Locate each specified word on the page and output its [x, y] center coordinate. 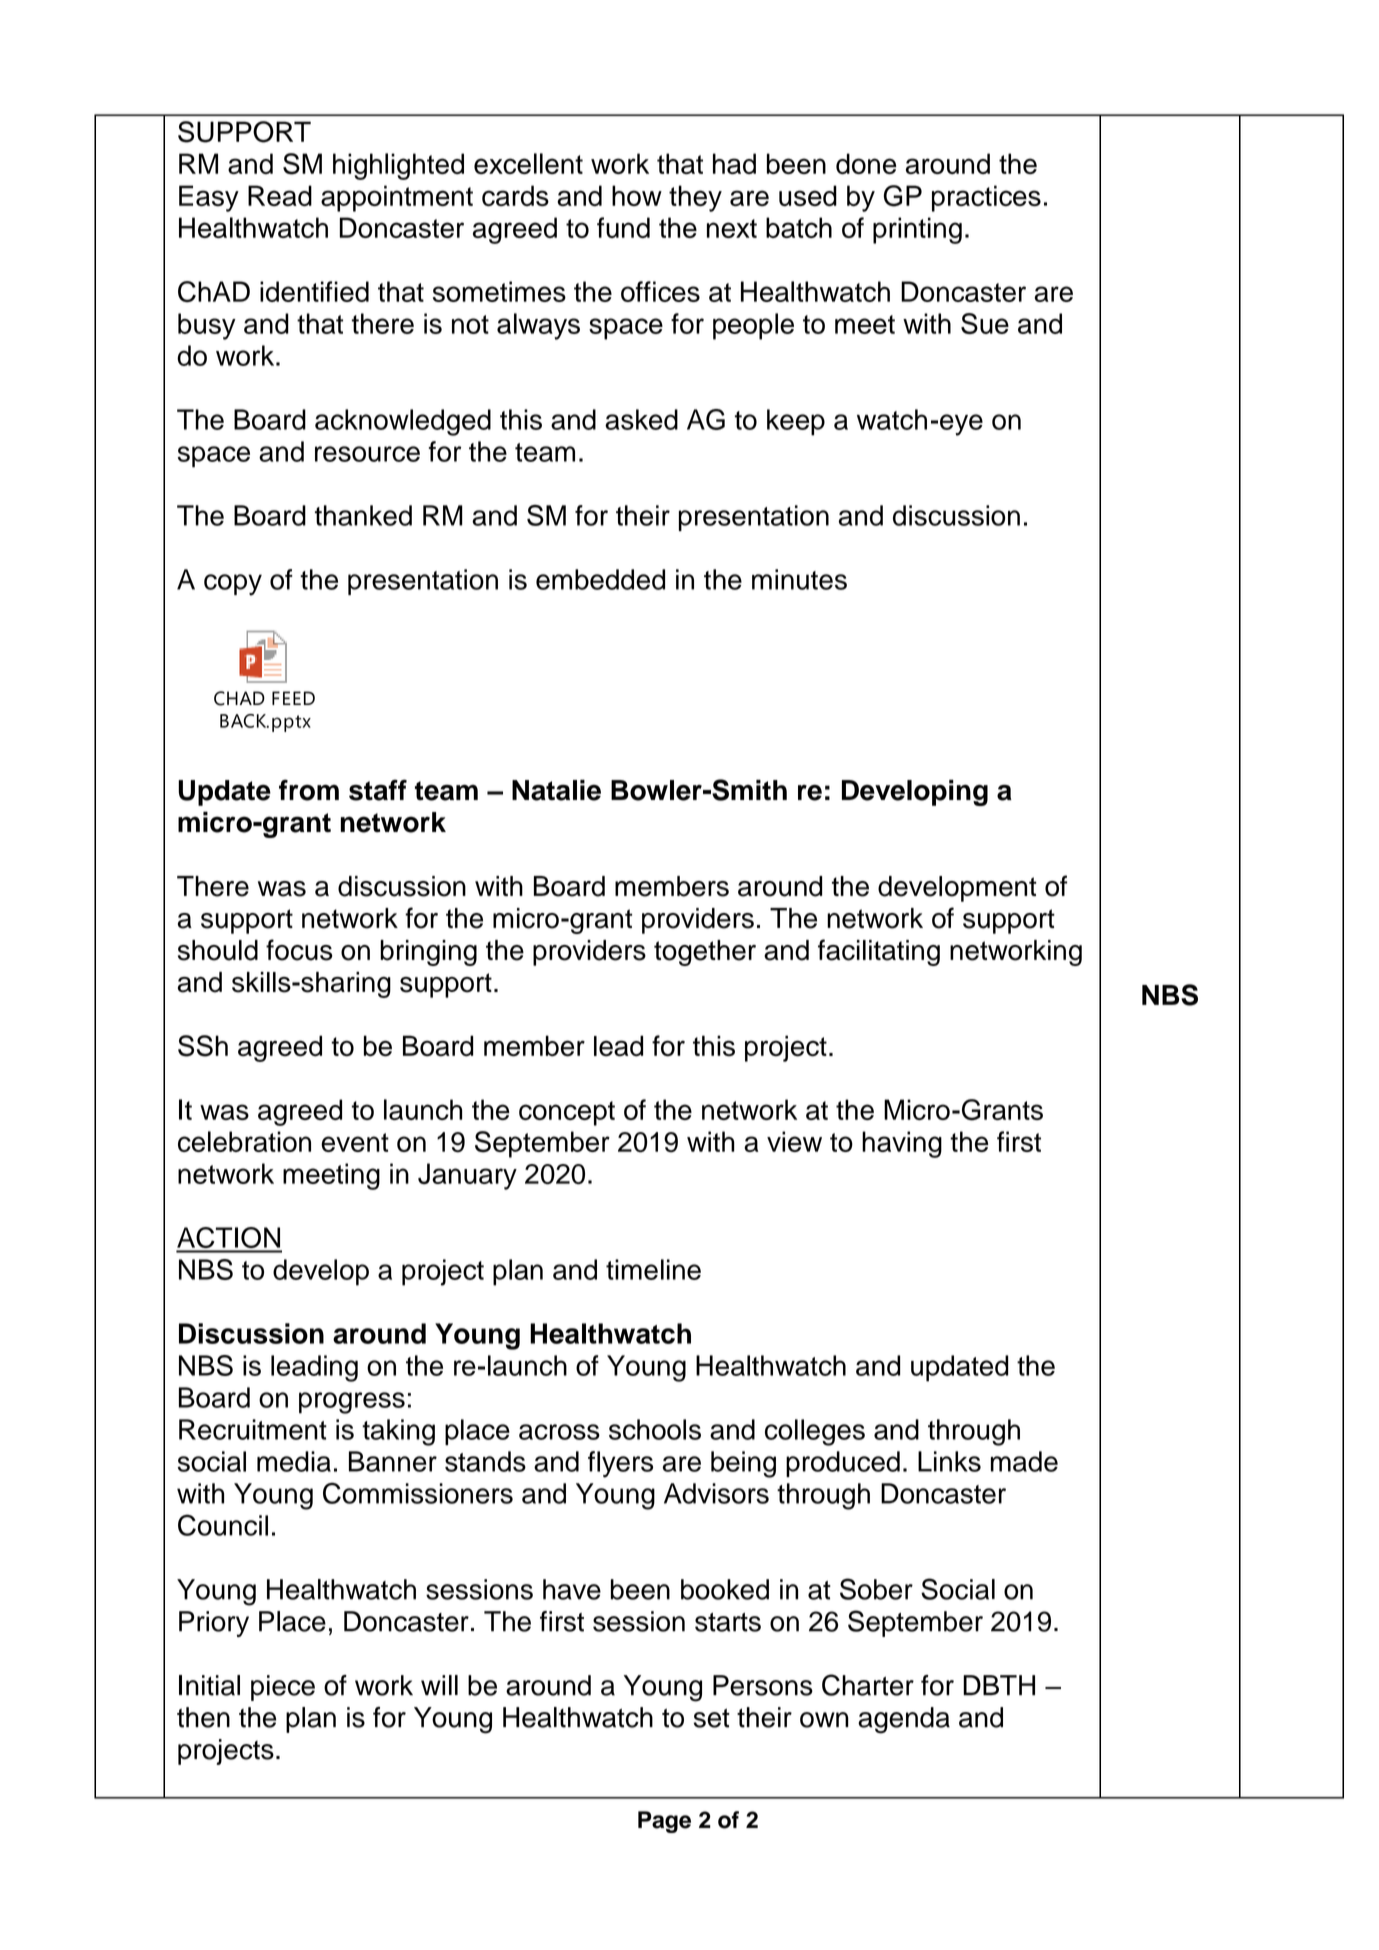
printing [917, 230]
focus [299, 950]
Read [280, 195]
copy [233, 585]
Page [664, 1822]
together [705, 953]
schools [655, 1429]
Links [949, 1461]
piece [283, 1688]
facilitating [879, 952]
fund [623, 227]
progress [352, 1403]
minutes [799, 579]
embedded [600, 579]
